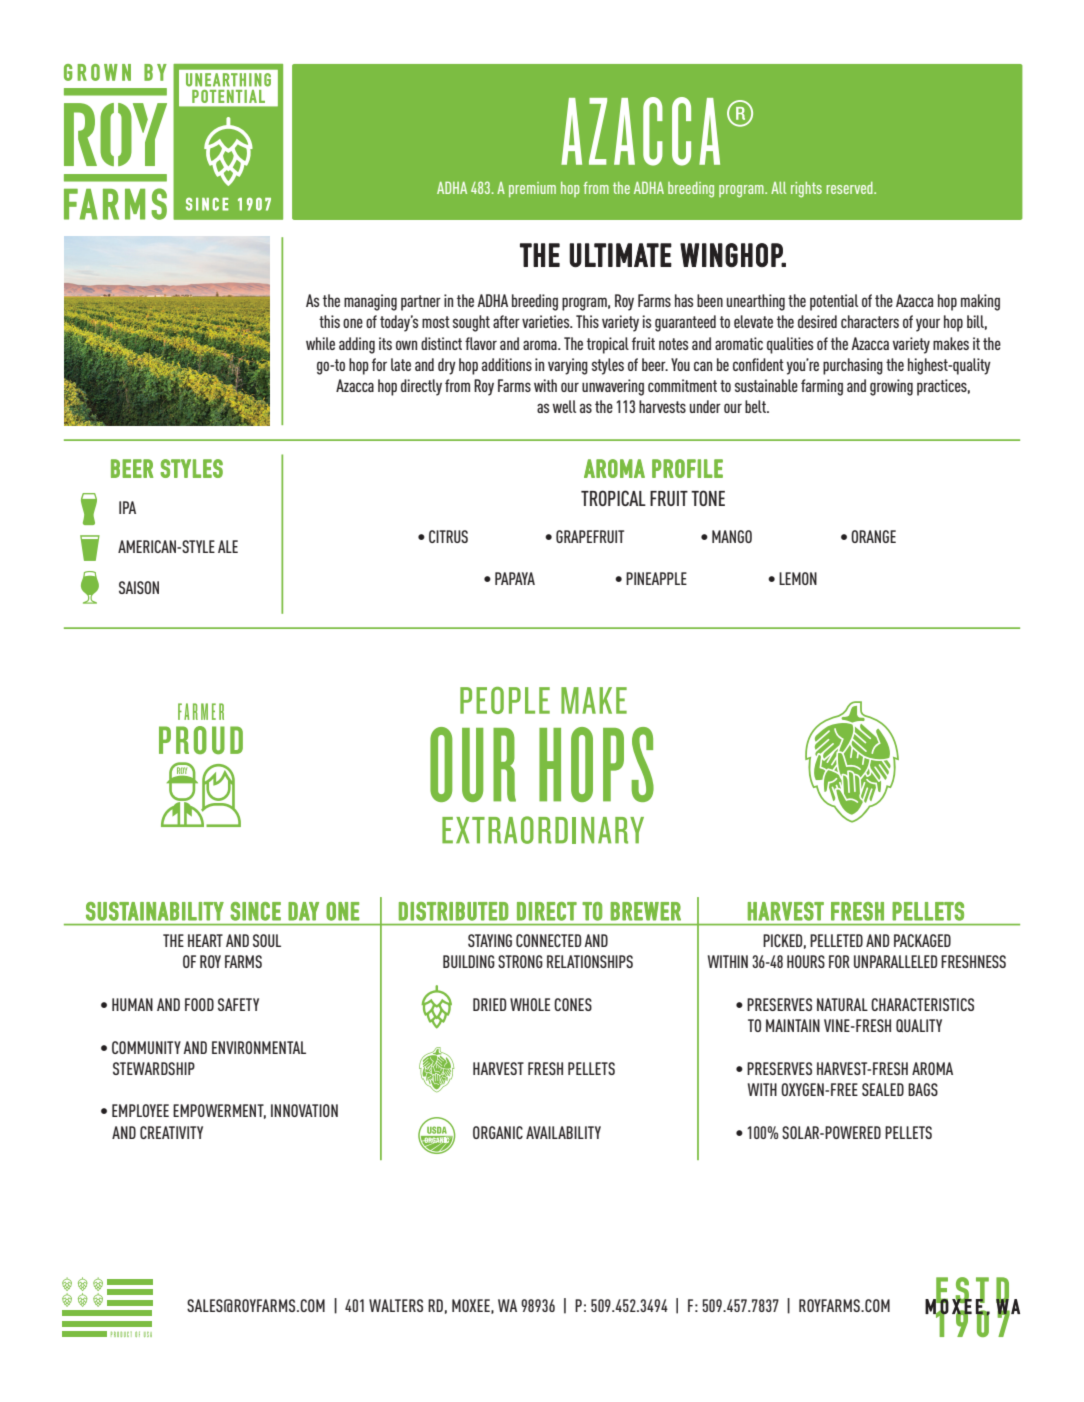 The width and height of the document is (1084, 1402). Describe the element at coordinates (850, 188) in the document. I see `reserved` at that location.
